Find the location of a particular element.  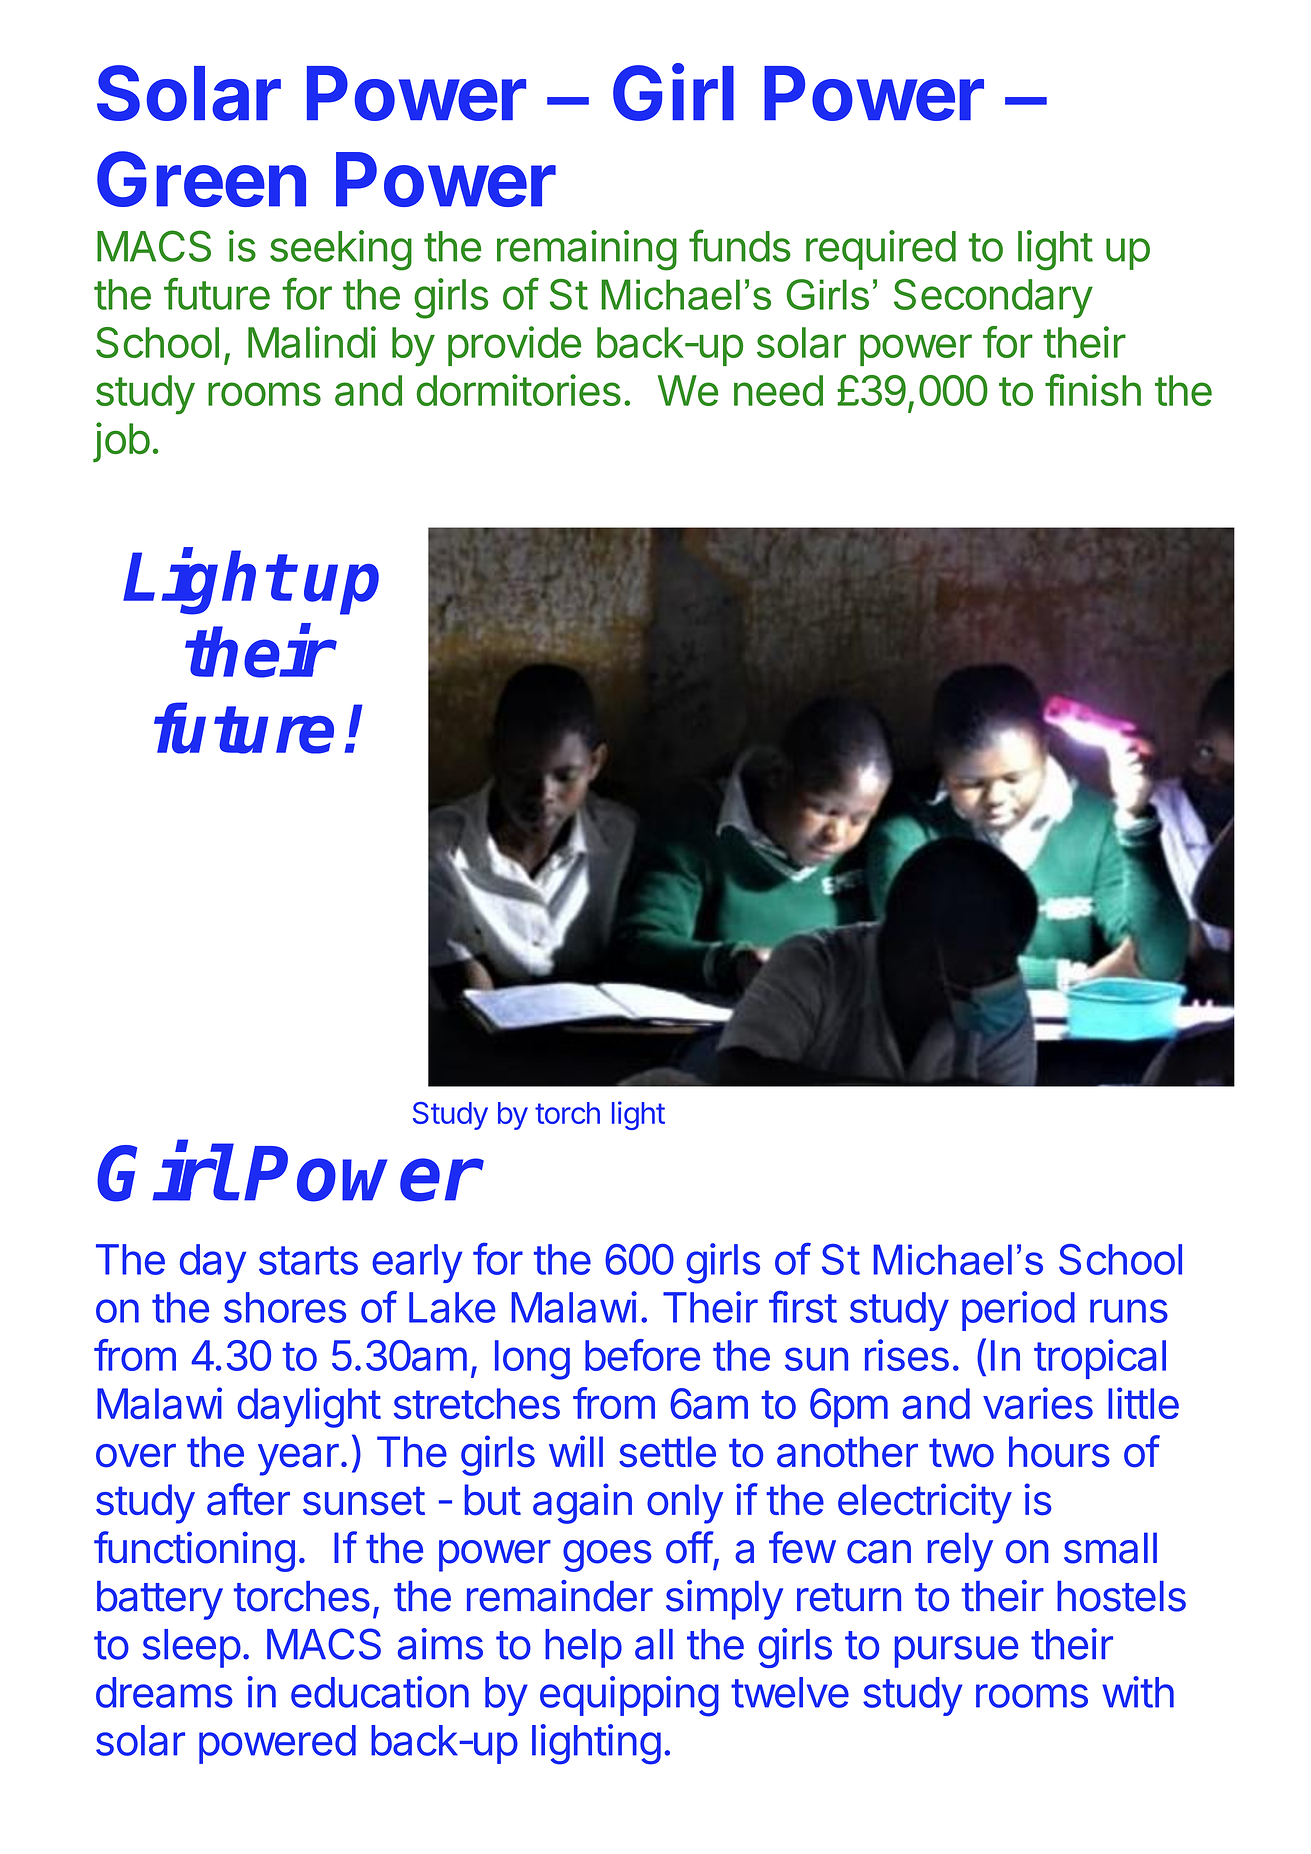

shores is located at coordinates (285, 1307).
